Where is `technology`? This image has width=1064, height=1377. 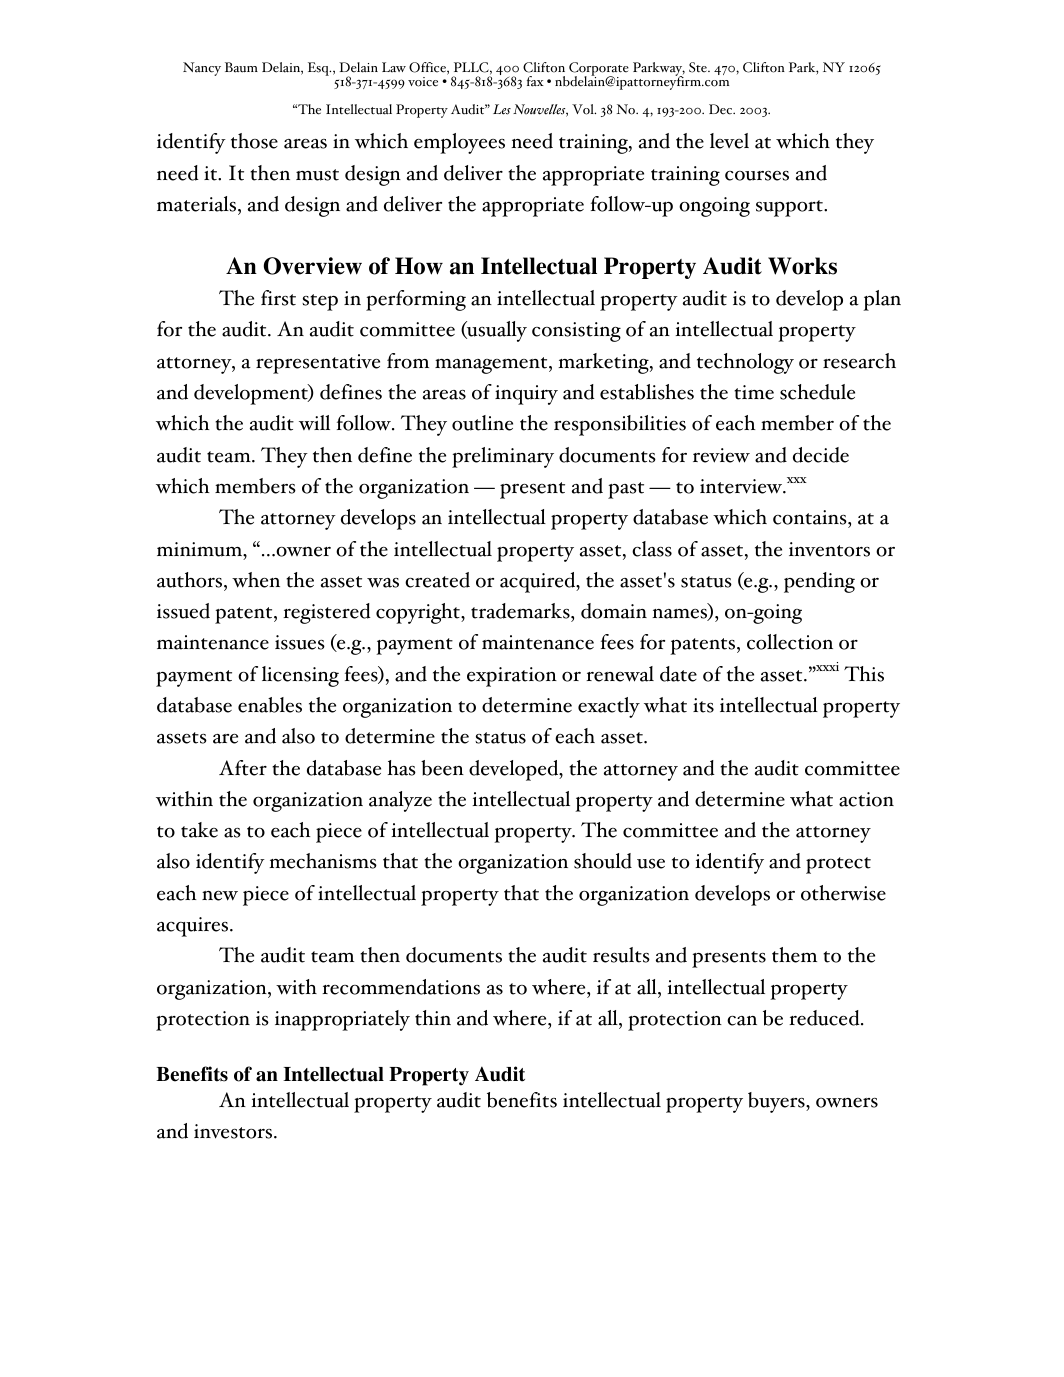
technology is located at coordinates (745, 363).
